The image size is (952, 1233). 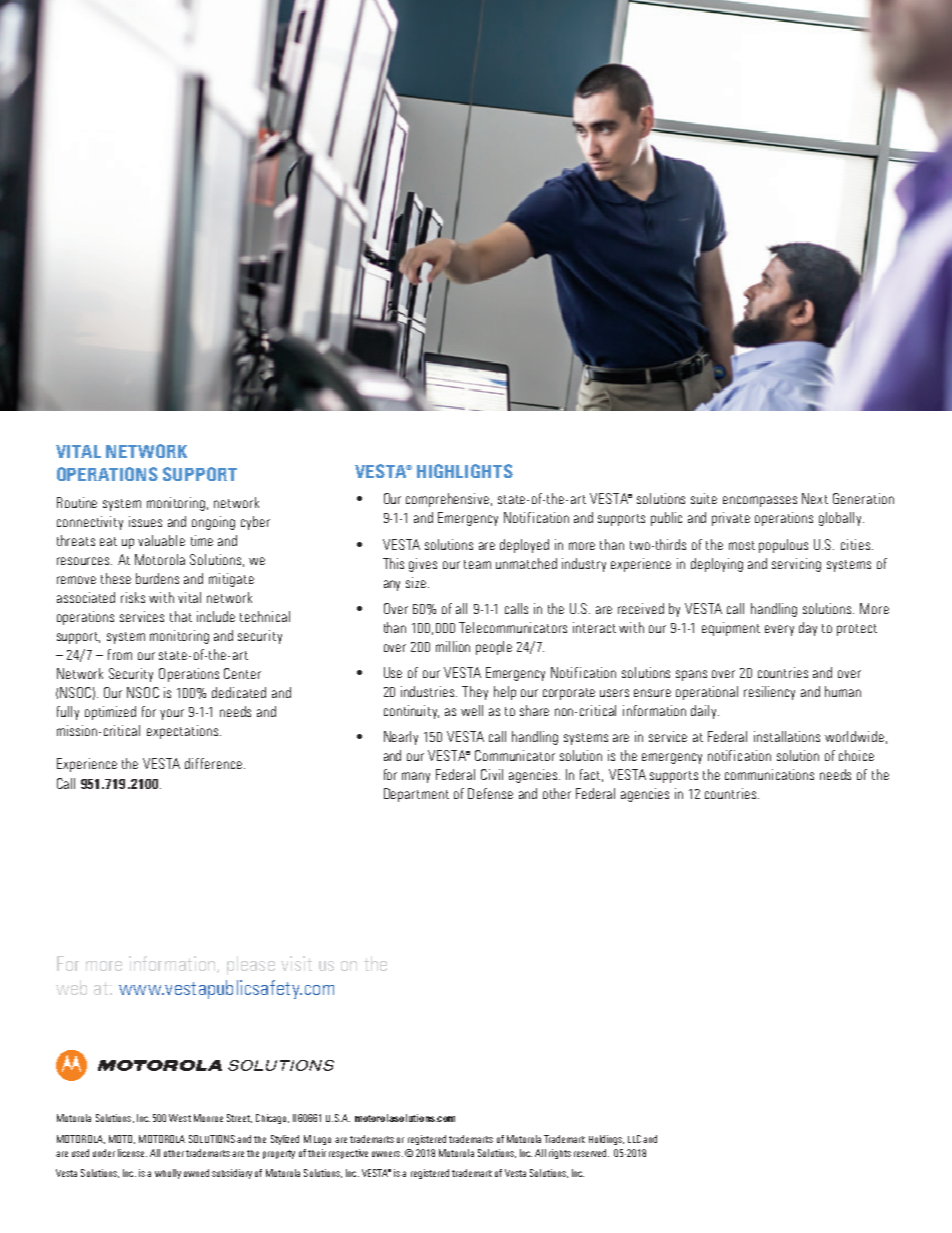 What do you see at coordinates (145, 521) in the image?
I see `issues` at bounding box center [145, 521].
